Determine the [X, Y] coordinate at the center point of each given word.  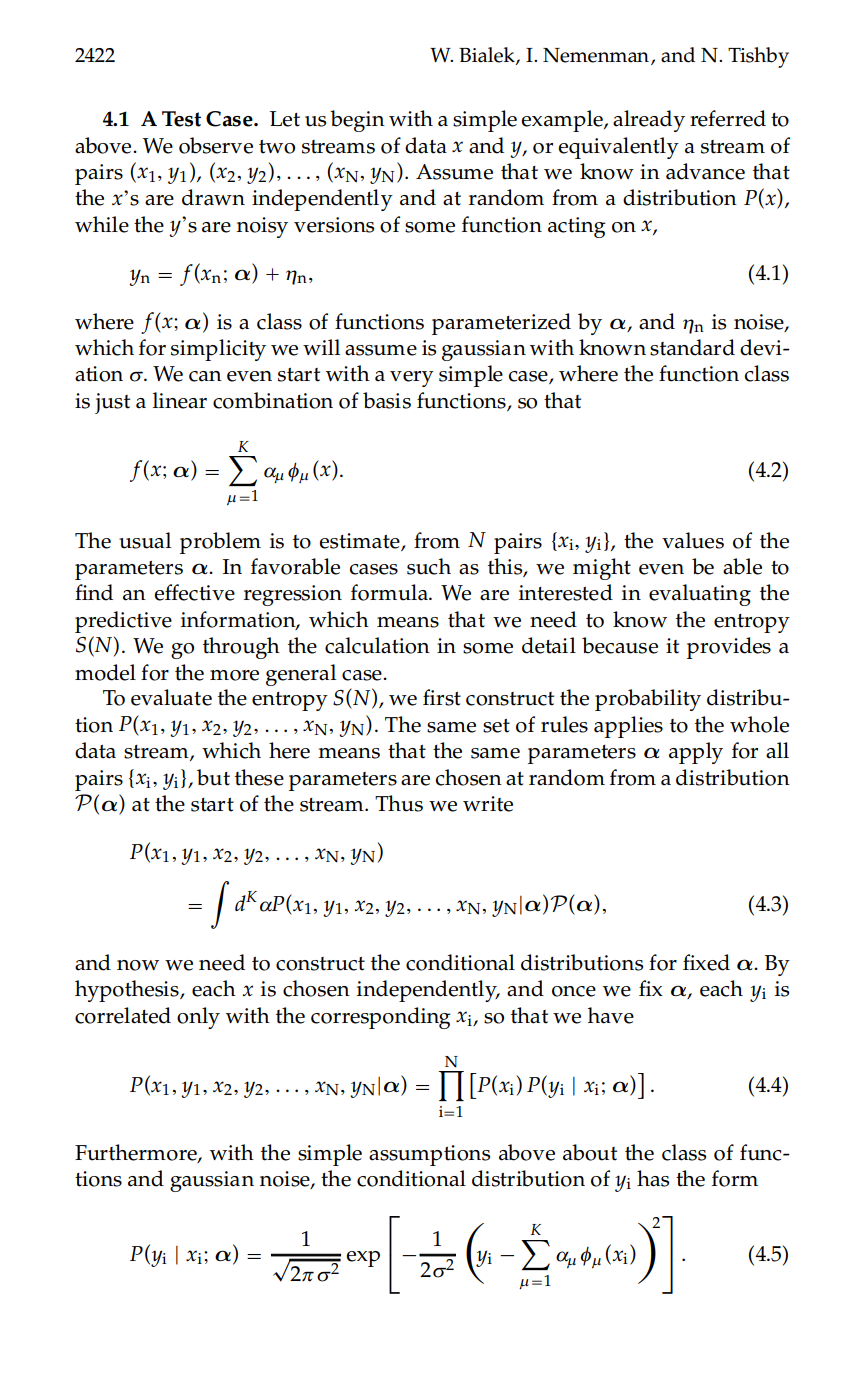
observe [216, 145]
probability [648, 700]
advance [705, 171]
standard [692, 347]
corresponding [380, 1018]
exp [363, 1259]
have [611, 1015]
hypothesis [128, 991]
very [412, 379]
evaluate [171, 697]
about [590, 1152]
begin [357, 121]
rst [447, 699]
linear [180, 400]
